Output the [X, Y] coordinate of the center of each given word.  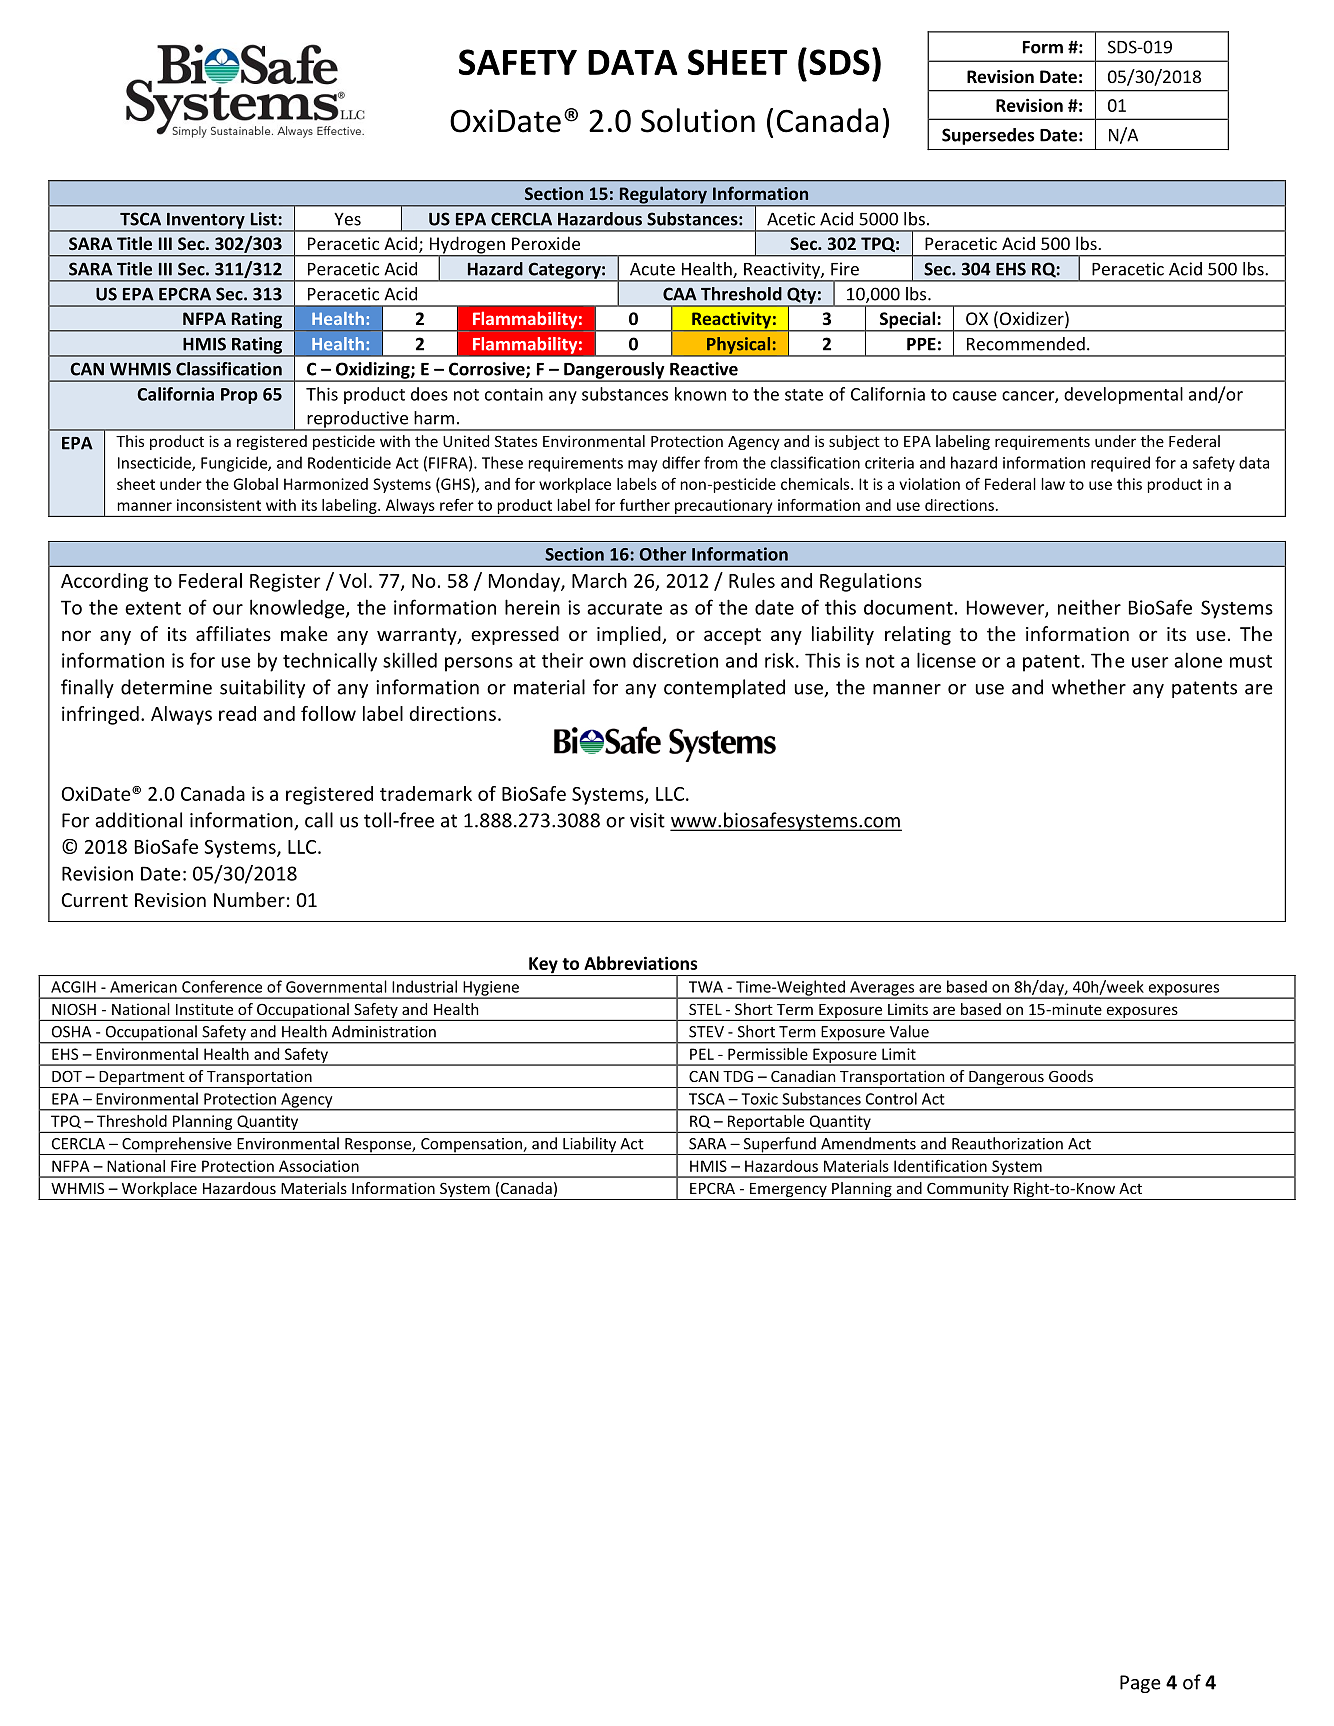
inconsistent [219, 505]
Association [319, 1166]
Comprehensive [177, 1146]
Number [249, 899]
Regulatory [663, 196]
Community [968, 1191]
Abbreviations [640, 963]
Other [663, 554]
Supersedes [988, 136]
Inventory [206, 222]
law [1053, 484]
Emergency [788, 1191]
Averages [882, 989]
